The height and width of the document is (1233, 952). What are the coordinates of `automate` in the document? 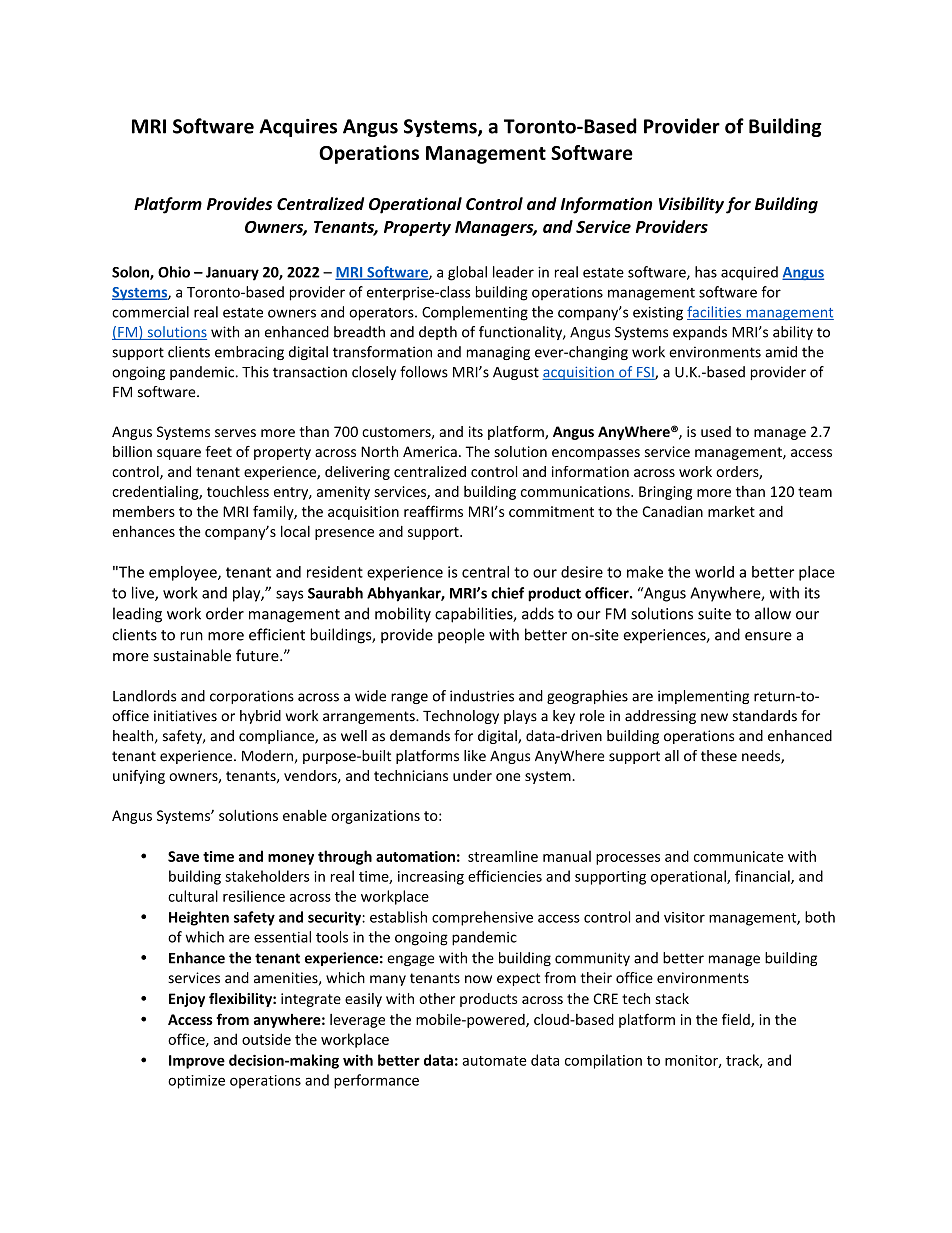 It's located at (494, 1061).
